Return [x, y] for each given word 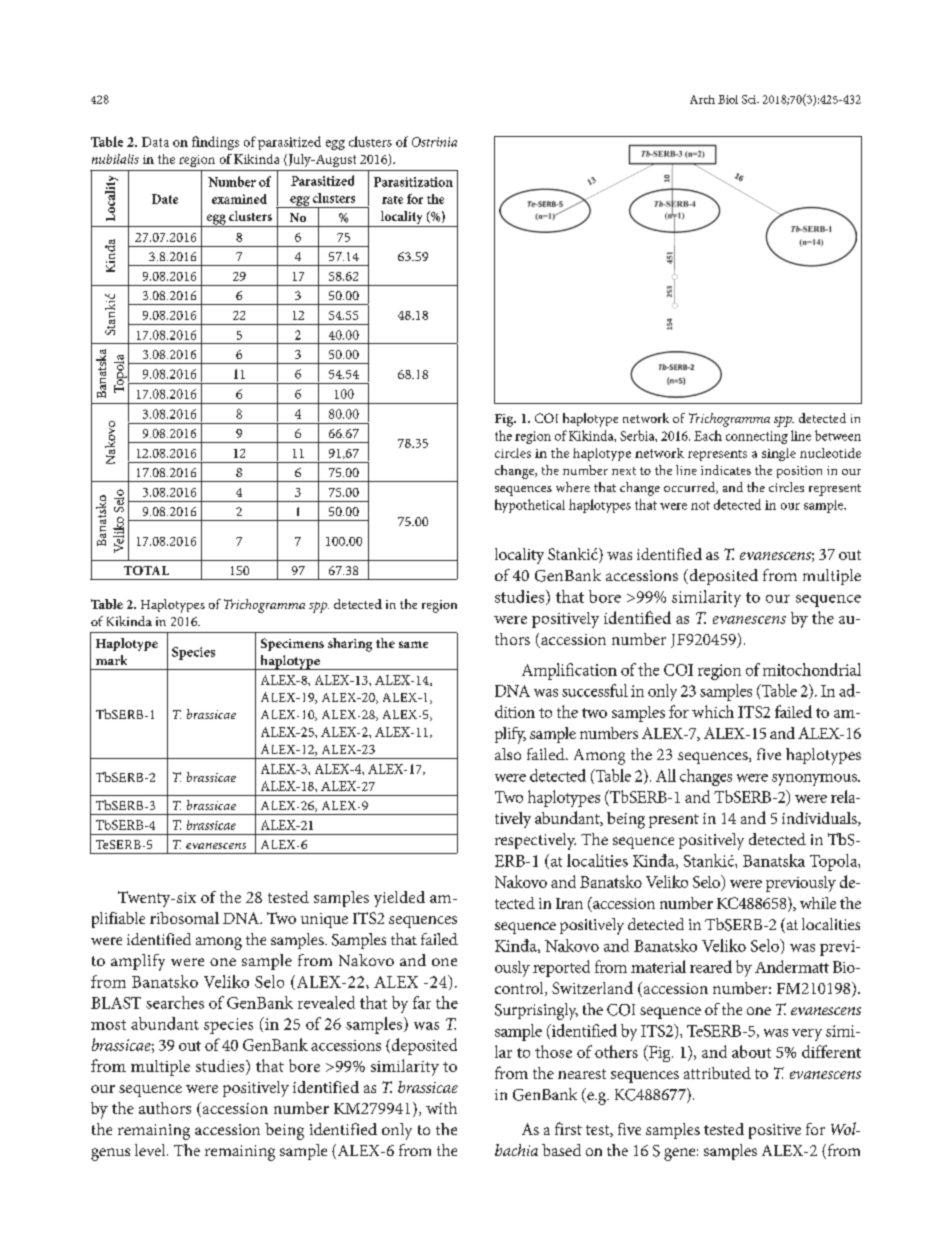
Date [165, 199]
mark [111, 660]
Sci [750, 99]
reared [711, 966]
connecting [757, 437]
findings [215, 143]
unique [324, 920]
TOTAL [146, 570]
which [713, 711]
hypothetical [530, 506]
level [151, 1150]
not [700, 505]
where [573, 487]
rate [392, 200]
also [508, 754]
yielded [399, 899]
